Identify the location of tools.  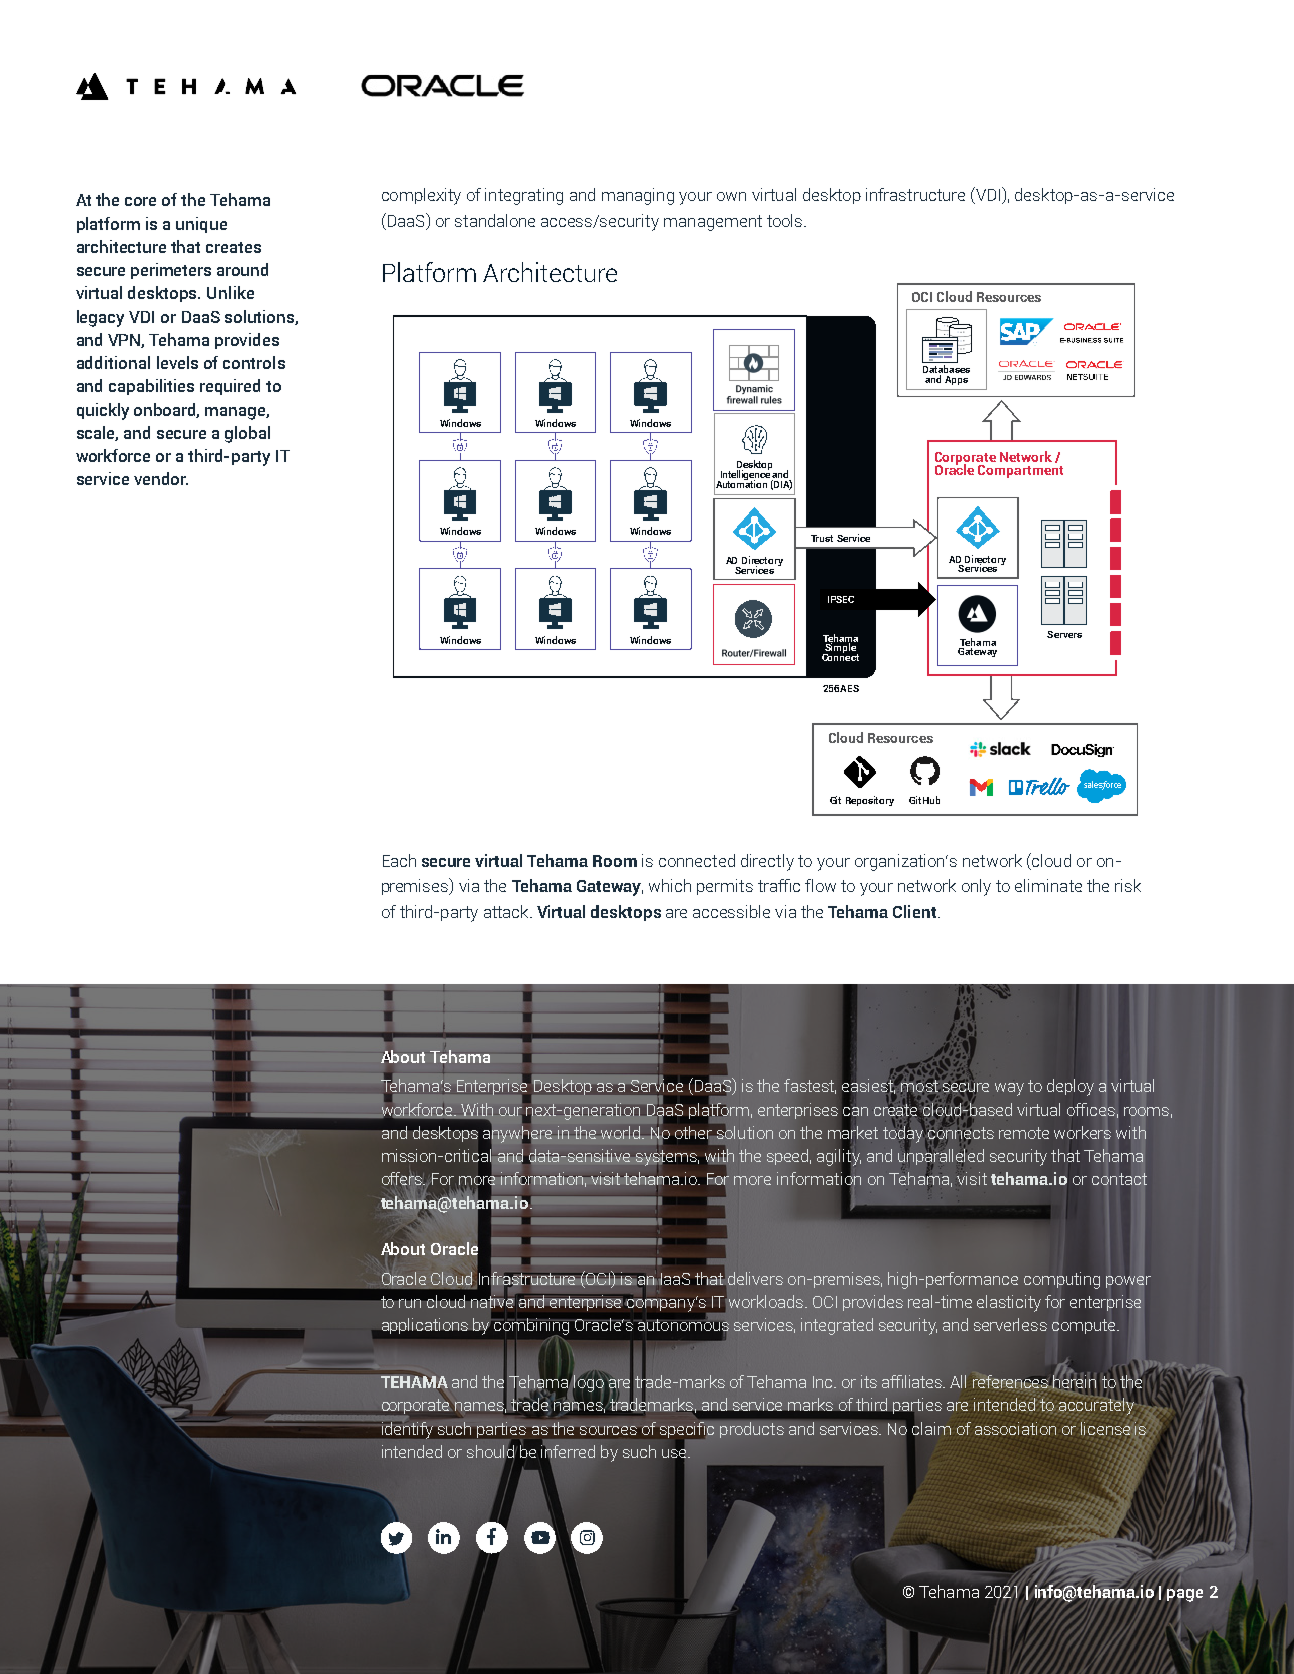
(786, 220).
